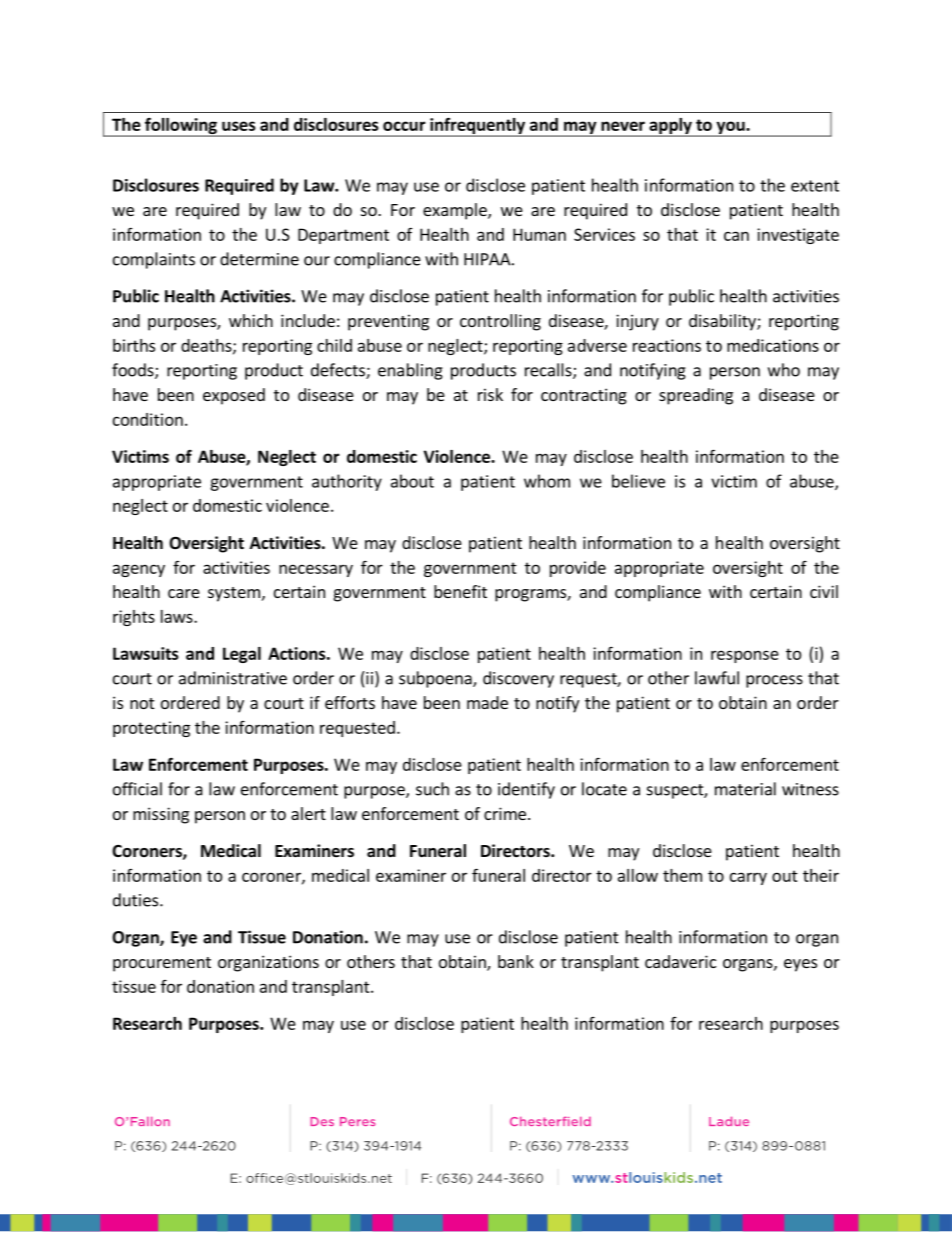 The image size is (952, 1233). I want to click on benefit, so click(460, 591).
